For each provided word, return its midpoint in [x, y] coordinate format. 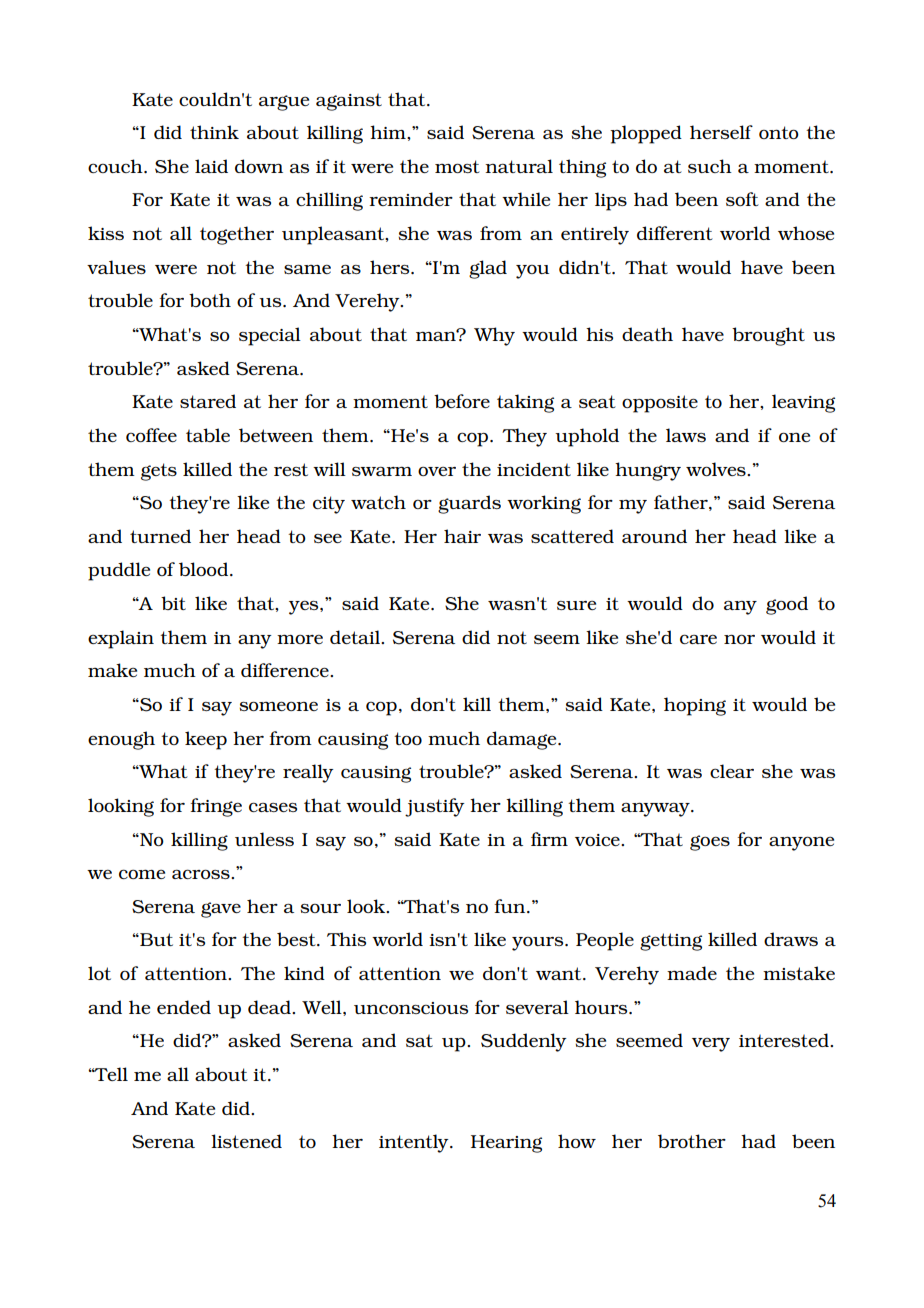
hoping [695, 706]
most [457, 166]
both [210, 300]
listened [246, 1141]
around [654, 536]
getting [671, 942]
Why [494, 336]
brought [768, 336]
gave [221, 910]
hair [462, 536]
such [710, 166]
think [214, 132]
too [408, 738]
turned [160, 536]
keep [206, 740]
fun [511, 906]
